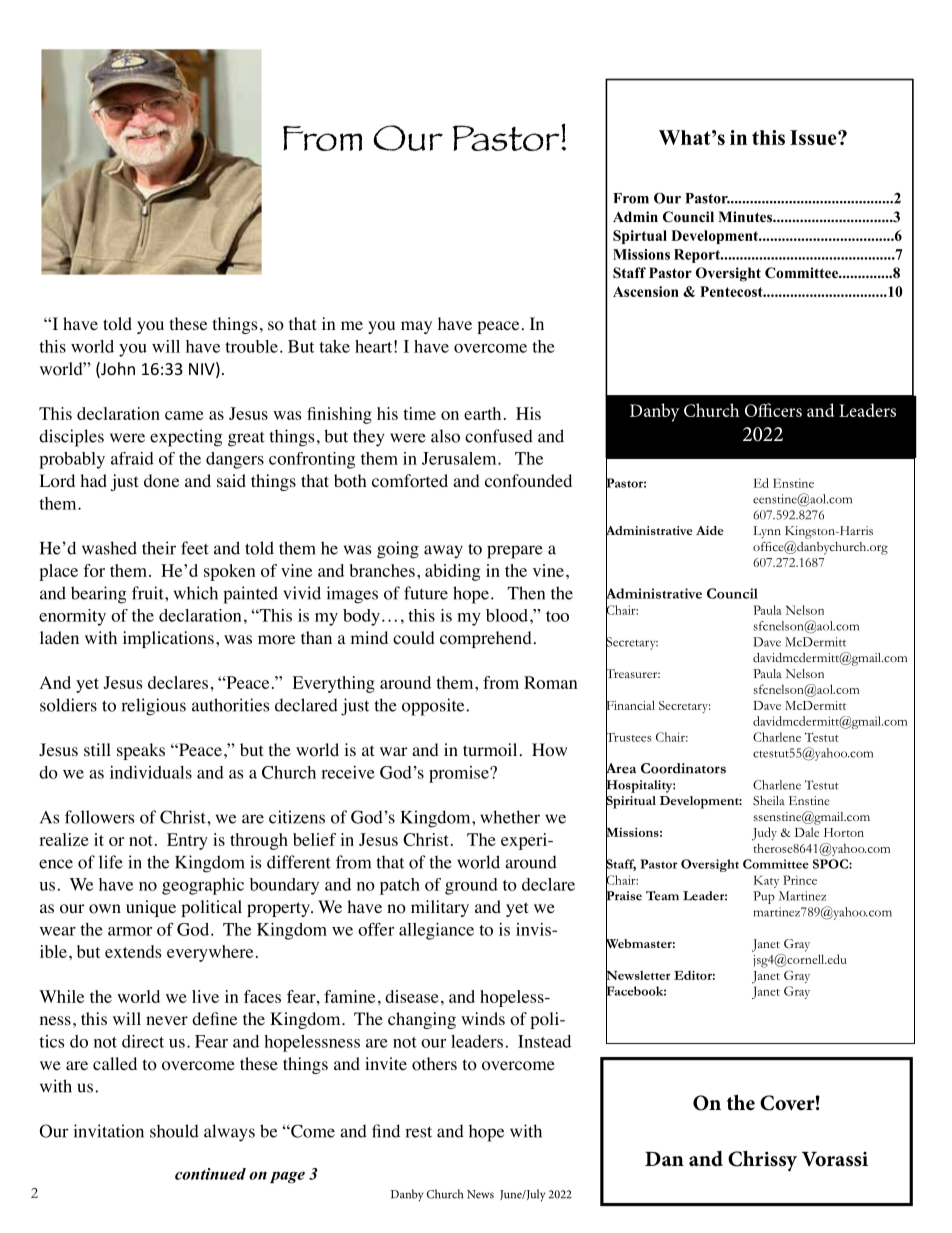  What do you see at coordinates (418, 1132) in the page?
I see `rest` at bounding box center [418, 1132].
